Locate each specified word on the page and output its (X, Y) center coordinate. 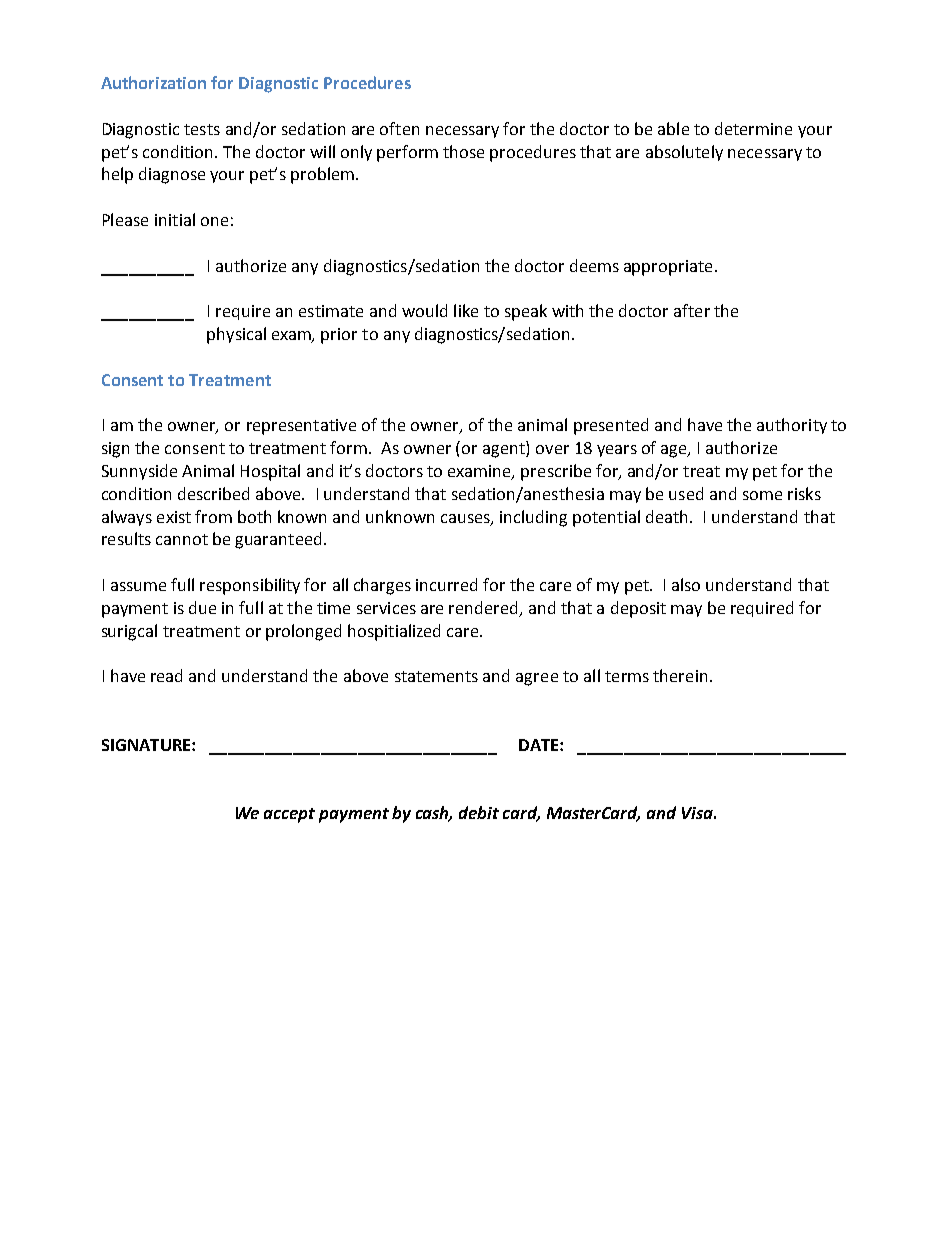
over (552, 449)
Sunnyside (139, 472)
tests (202, 129)
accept (289, 815)
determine (753, 128)
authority (792, 426)
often (399, 128)
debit (479, 812)
